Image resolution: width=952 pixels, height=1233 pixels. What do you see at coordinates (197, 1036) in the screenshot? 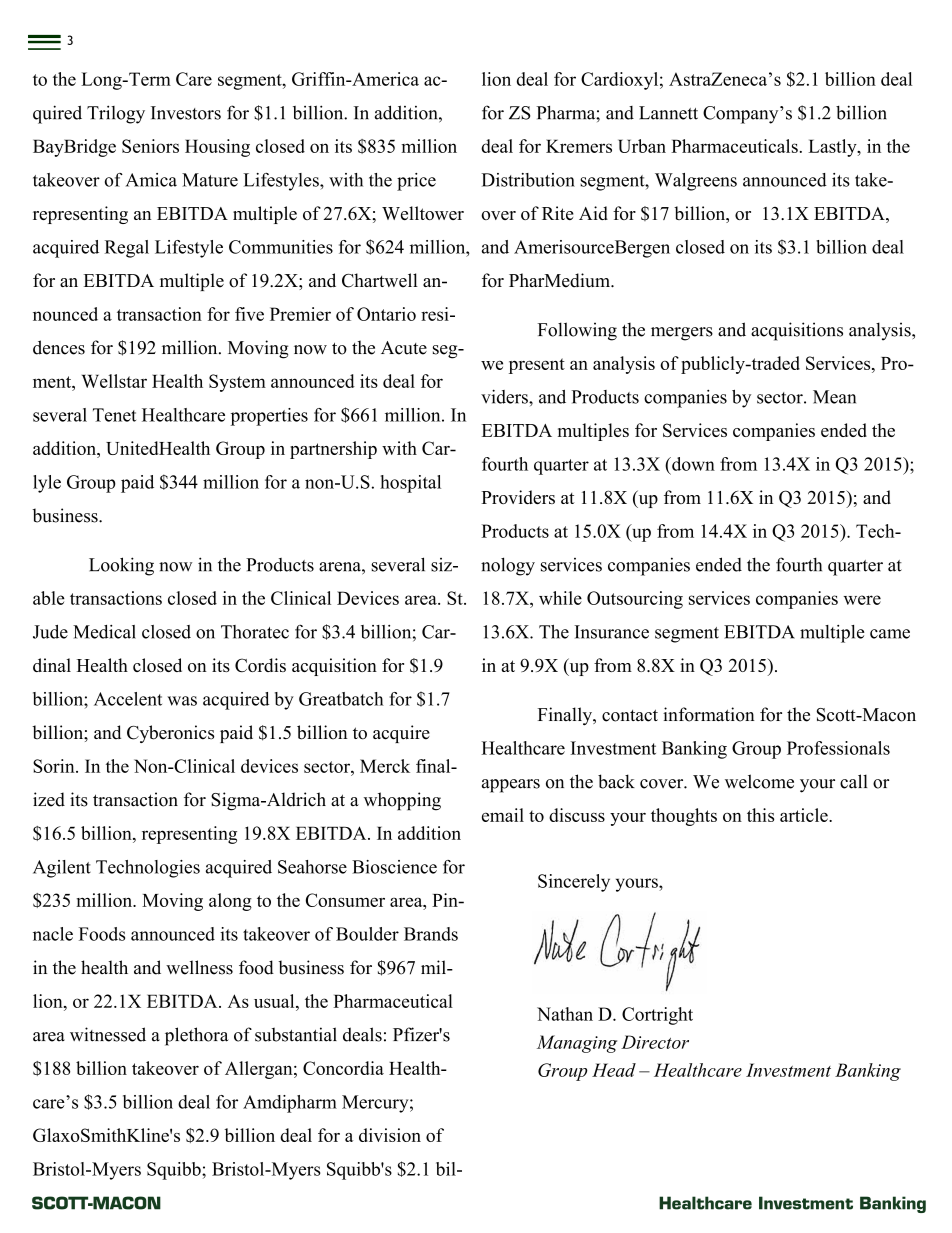
I see `plethora` at bounding box center [197, 1036].
